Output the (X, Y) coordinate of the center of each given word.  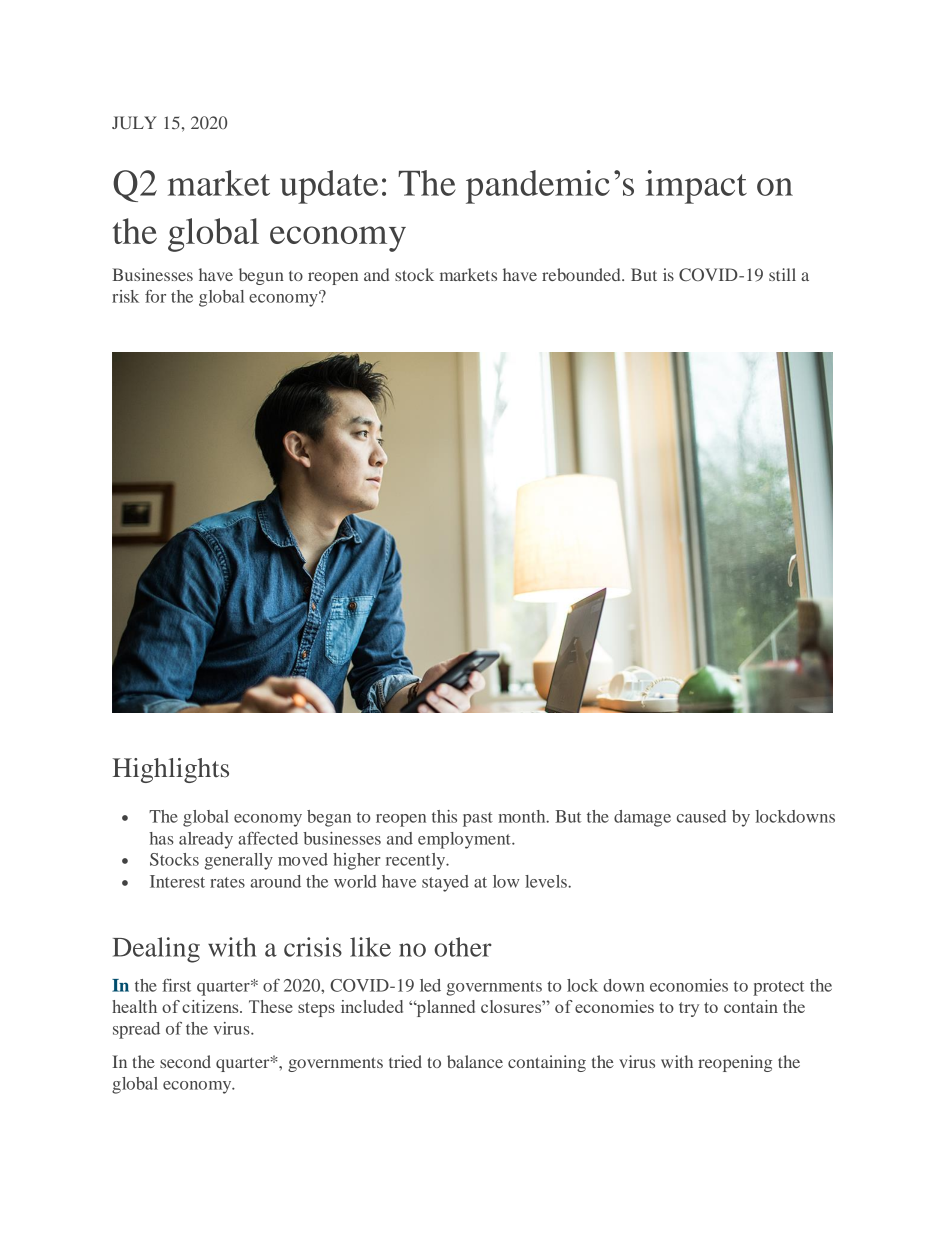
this (444, 816)
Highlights (171, 770)
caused (701, 816)
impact (696, 187)
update (329, 187)
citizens (211, 1006)
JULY (134, 123)
